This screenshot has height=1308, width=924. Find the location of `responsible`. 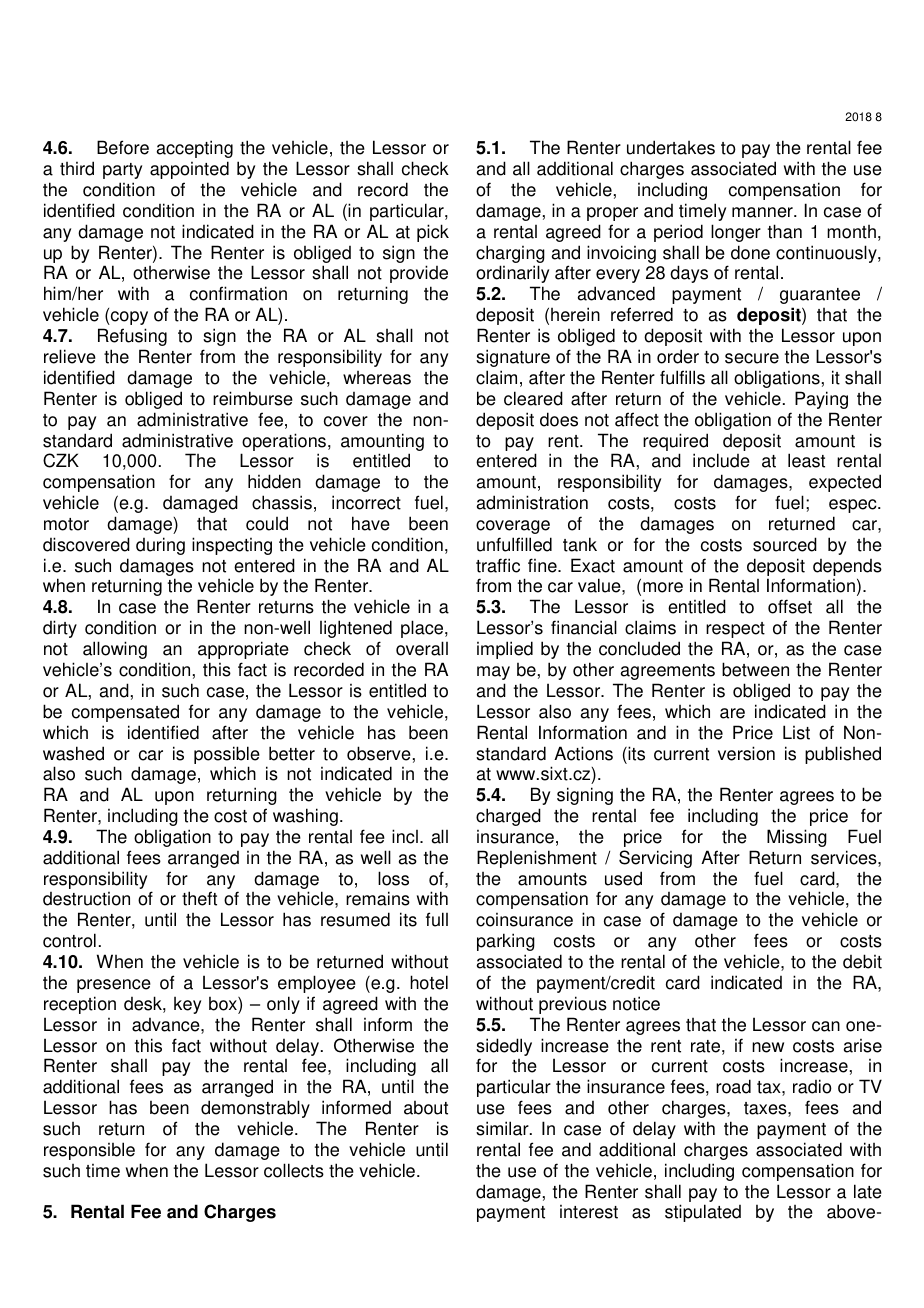

responsible is located at coordinates (89, 1151).
